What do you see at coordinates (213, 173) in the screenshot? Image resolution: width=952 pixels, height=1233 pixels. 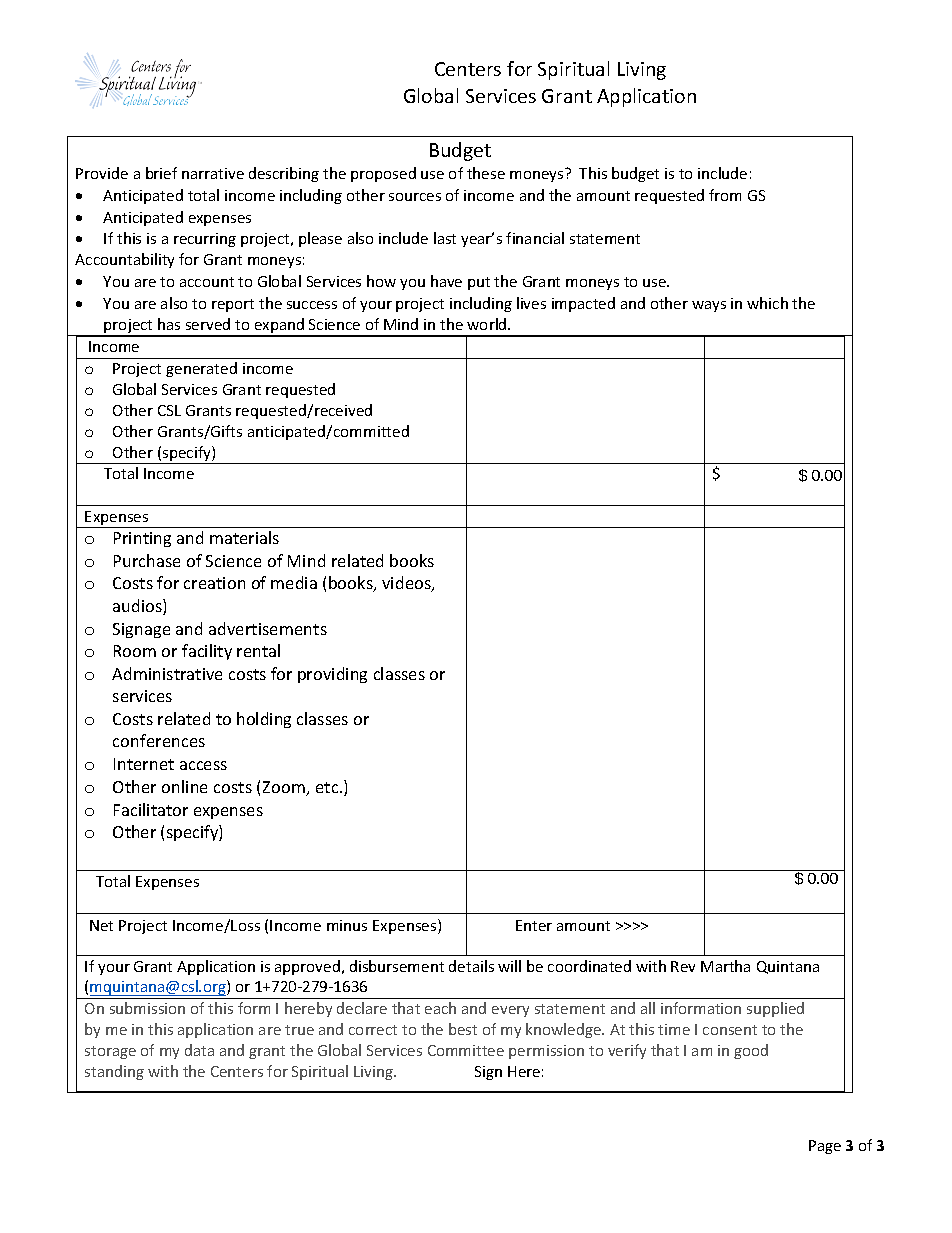 I see `narrative` at bounding box center [213, 173].
